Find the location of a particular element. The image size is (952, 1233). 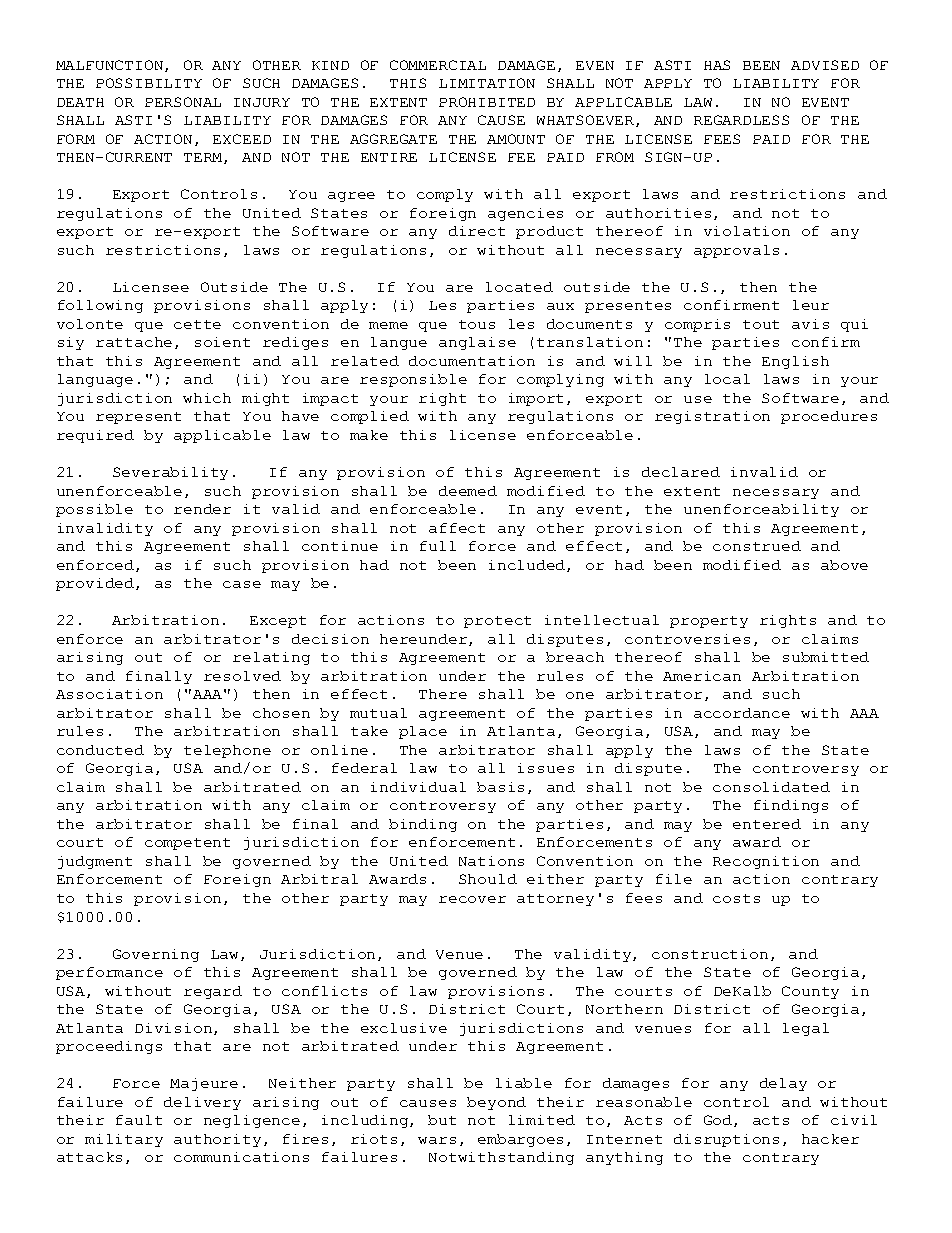

registration is located at coordinates (712, 417).
